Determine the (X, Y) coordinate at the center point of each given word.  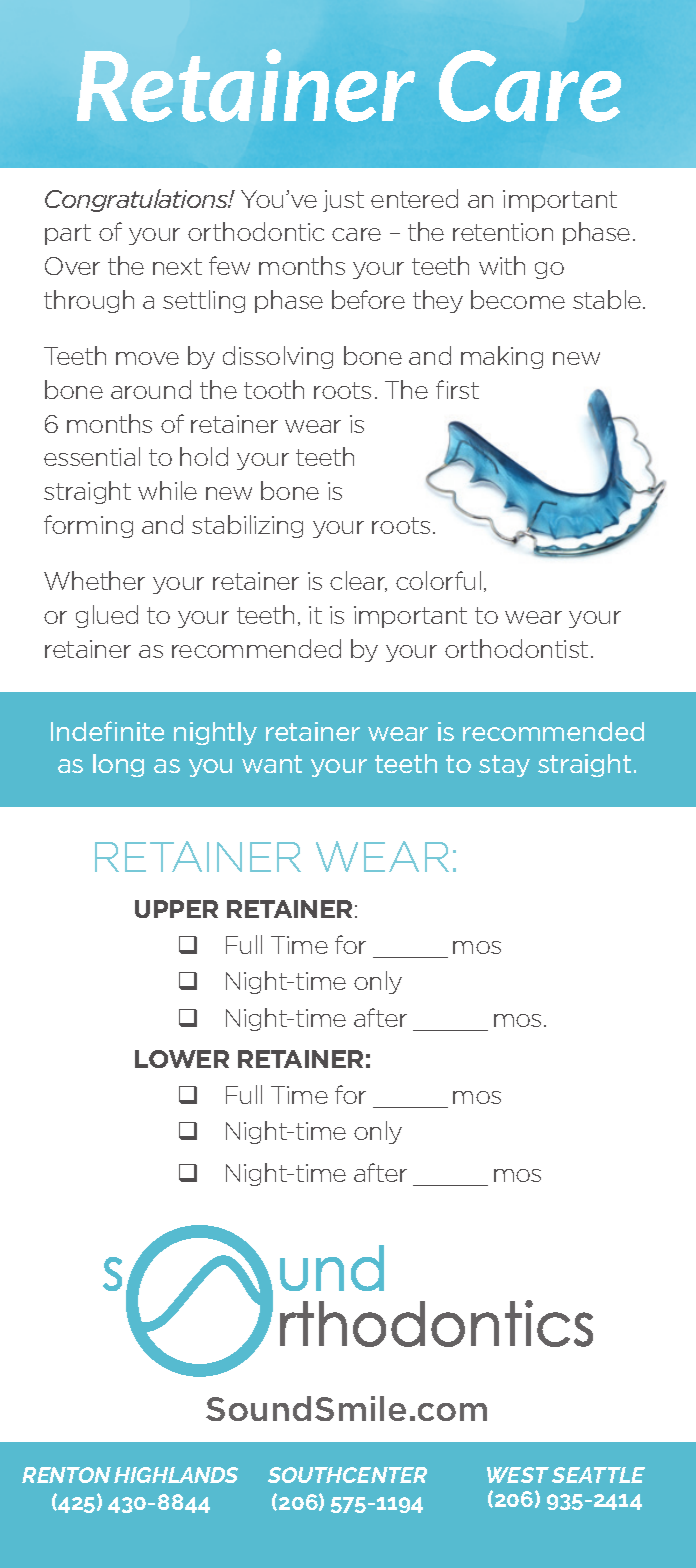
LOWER (182, 1059)
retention (503, 232)
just (343, 201)
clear (358, 581)
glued (107, 616)
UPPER (176, 909)
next (177, 266)
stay (504, 766)
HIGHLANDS (176, 1475)
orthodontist (516, 648)
